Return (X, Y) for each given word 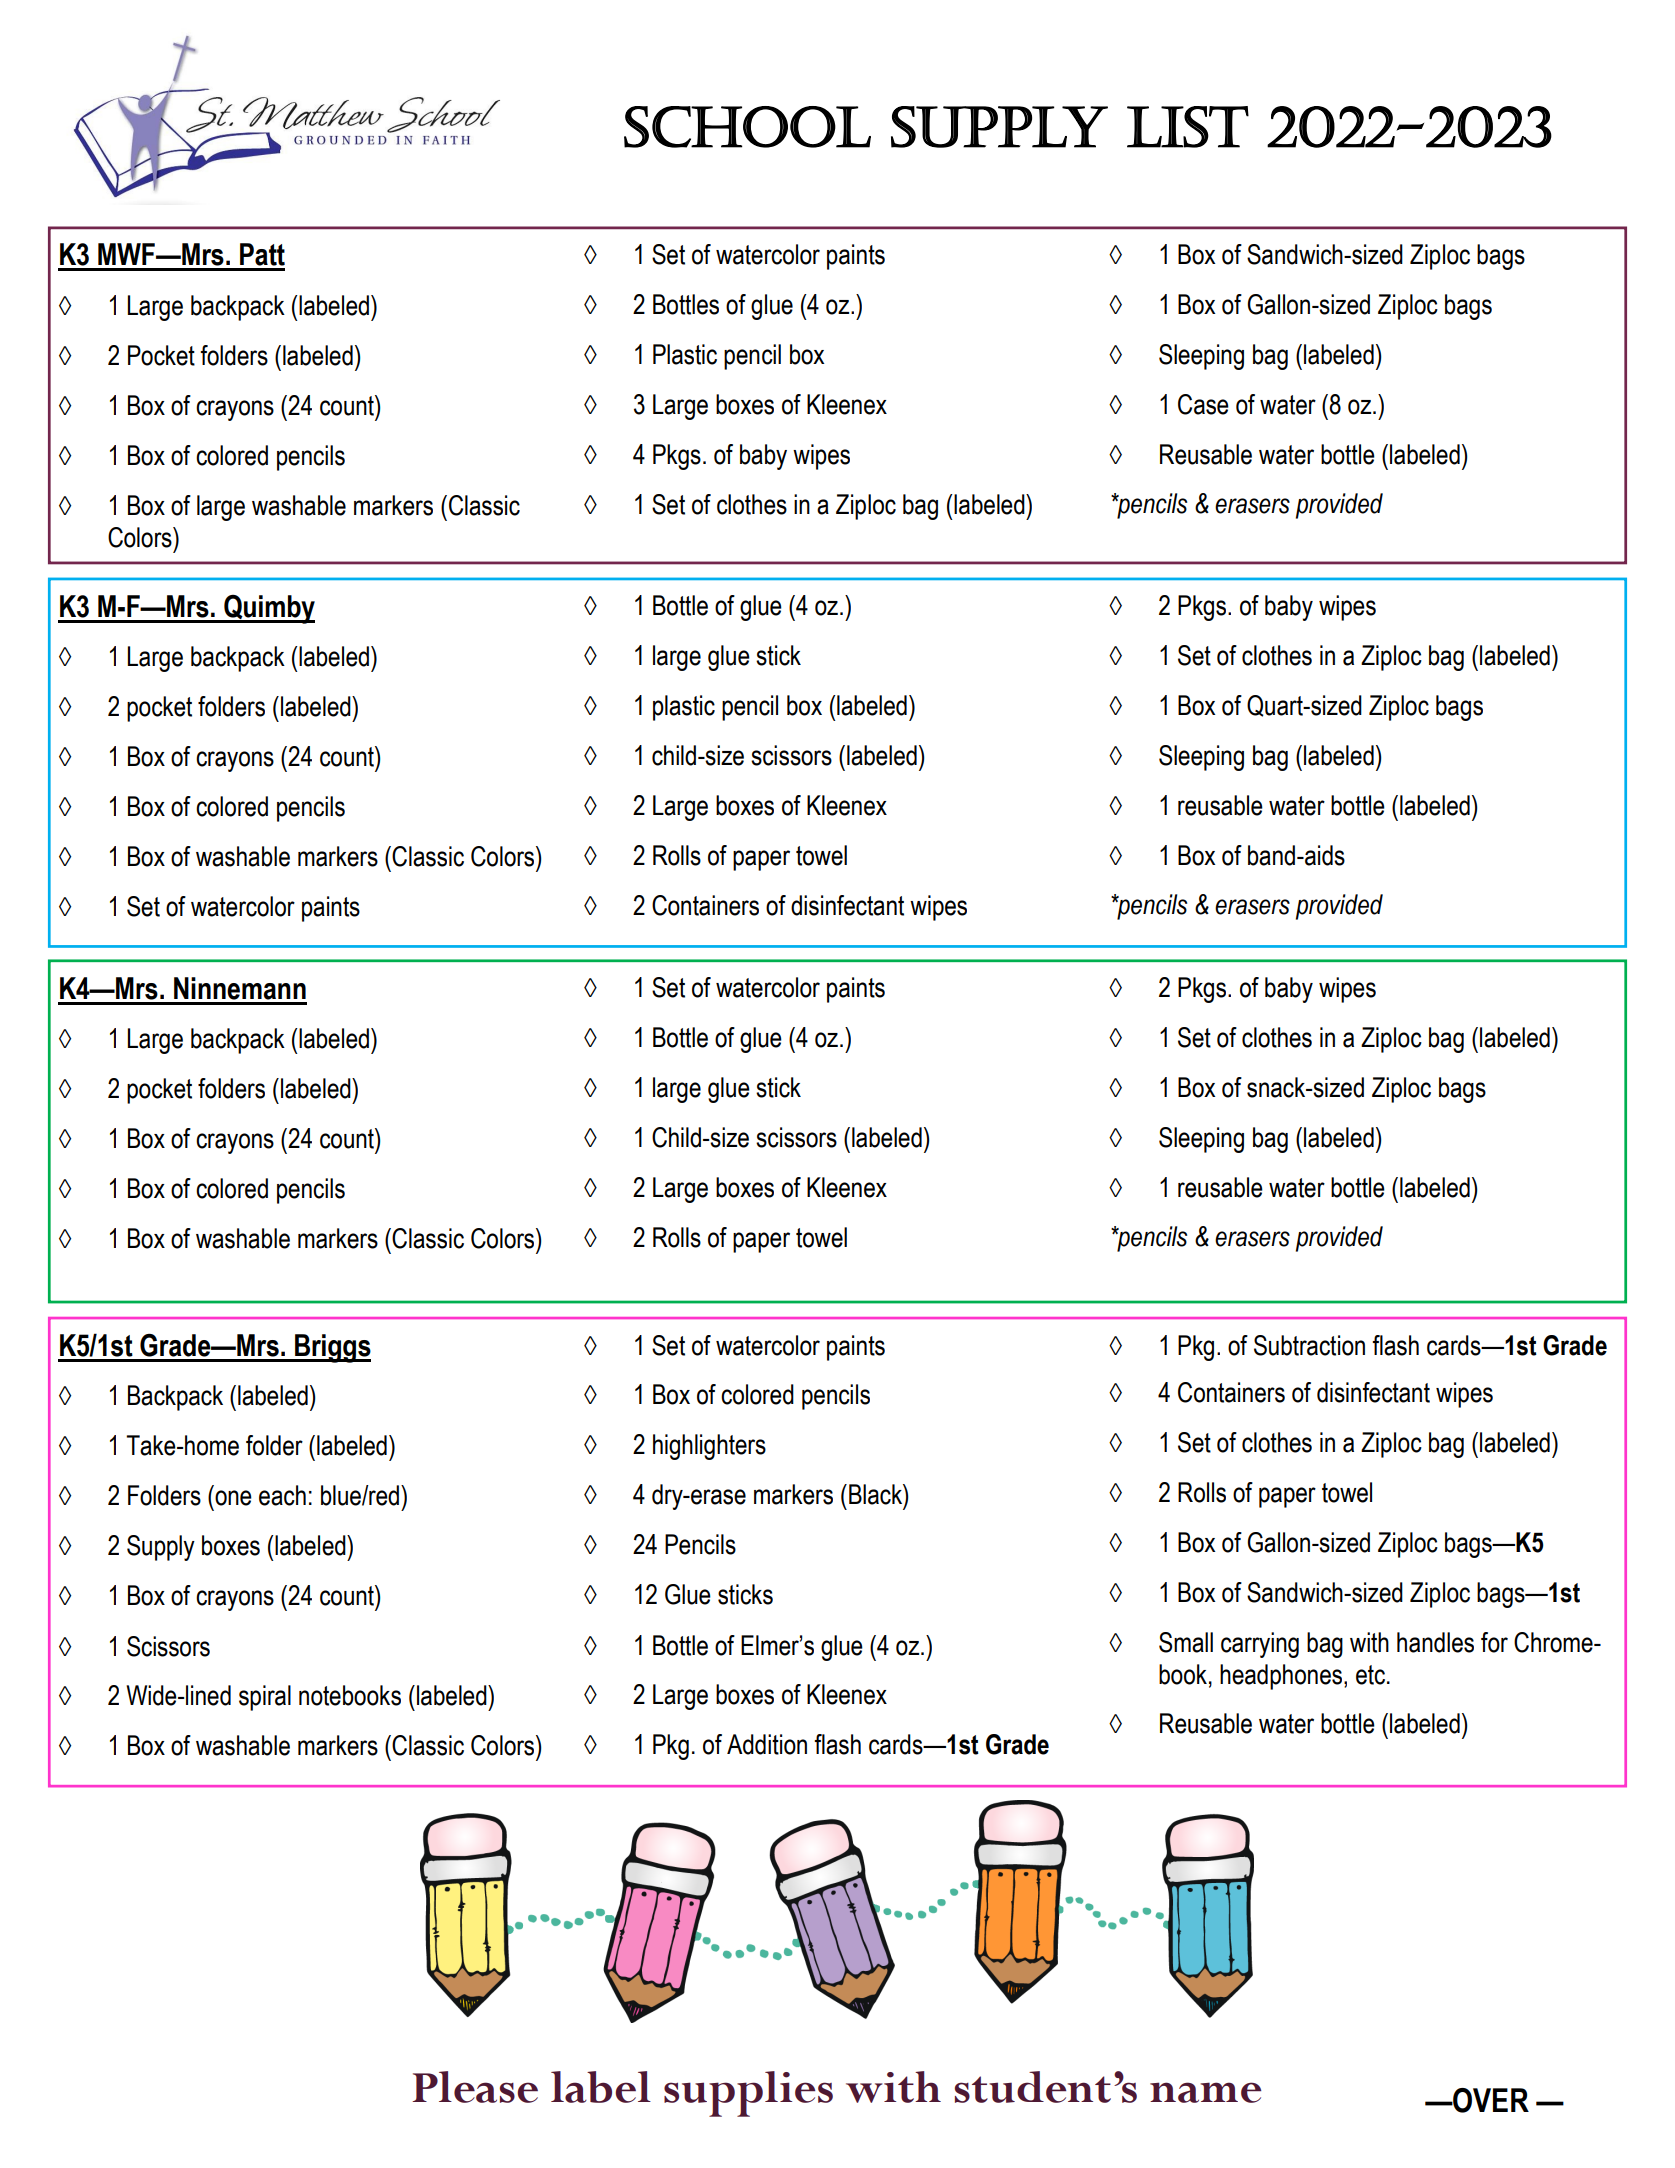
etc (1372, 1675)
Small (1186, 1642)
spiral (265, 1698)
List (1188, 127)
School (747, 127)
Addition (767, 1744)
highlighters (709, 1447)
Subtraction (1309, 1345)
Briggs (332, 1348)
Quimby (268, 609)
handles (1435, 1642)
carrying (1260, 1645)
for (1494, 1642)
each (282, 1495)
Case (1203, 404)
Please (475, 2087)
